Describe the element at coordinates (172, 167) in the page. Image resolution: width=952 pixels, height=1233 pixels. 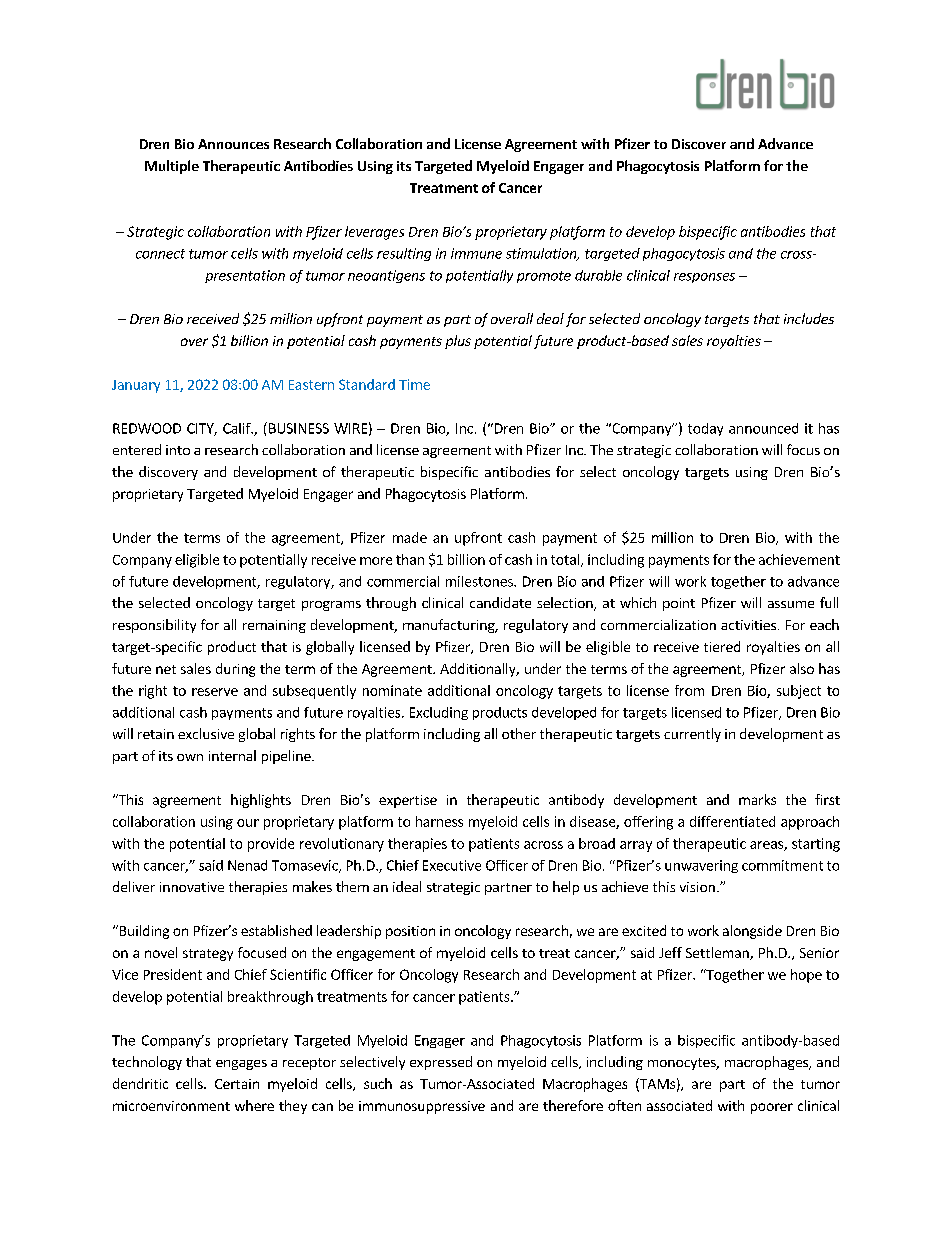
I see `Multiple` at that location.
